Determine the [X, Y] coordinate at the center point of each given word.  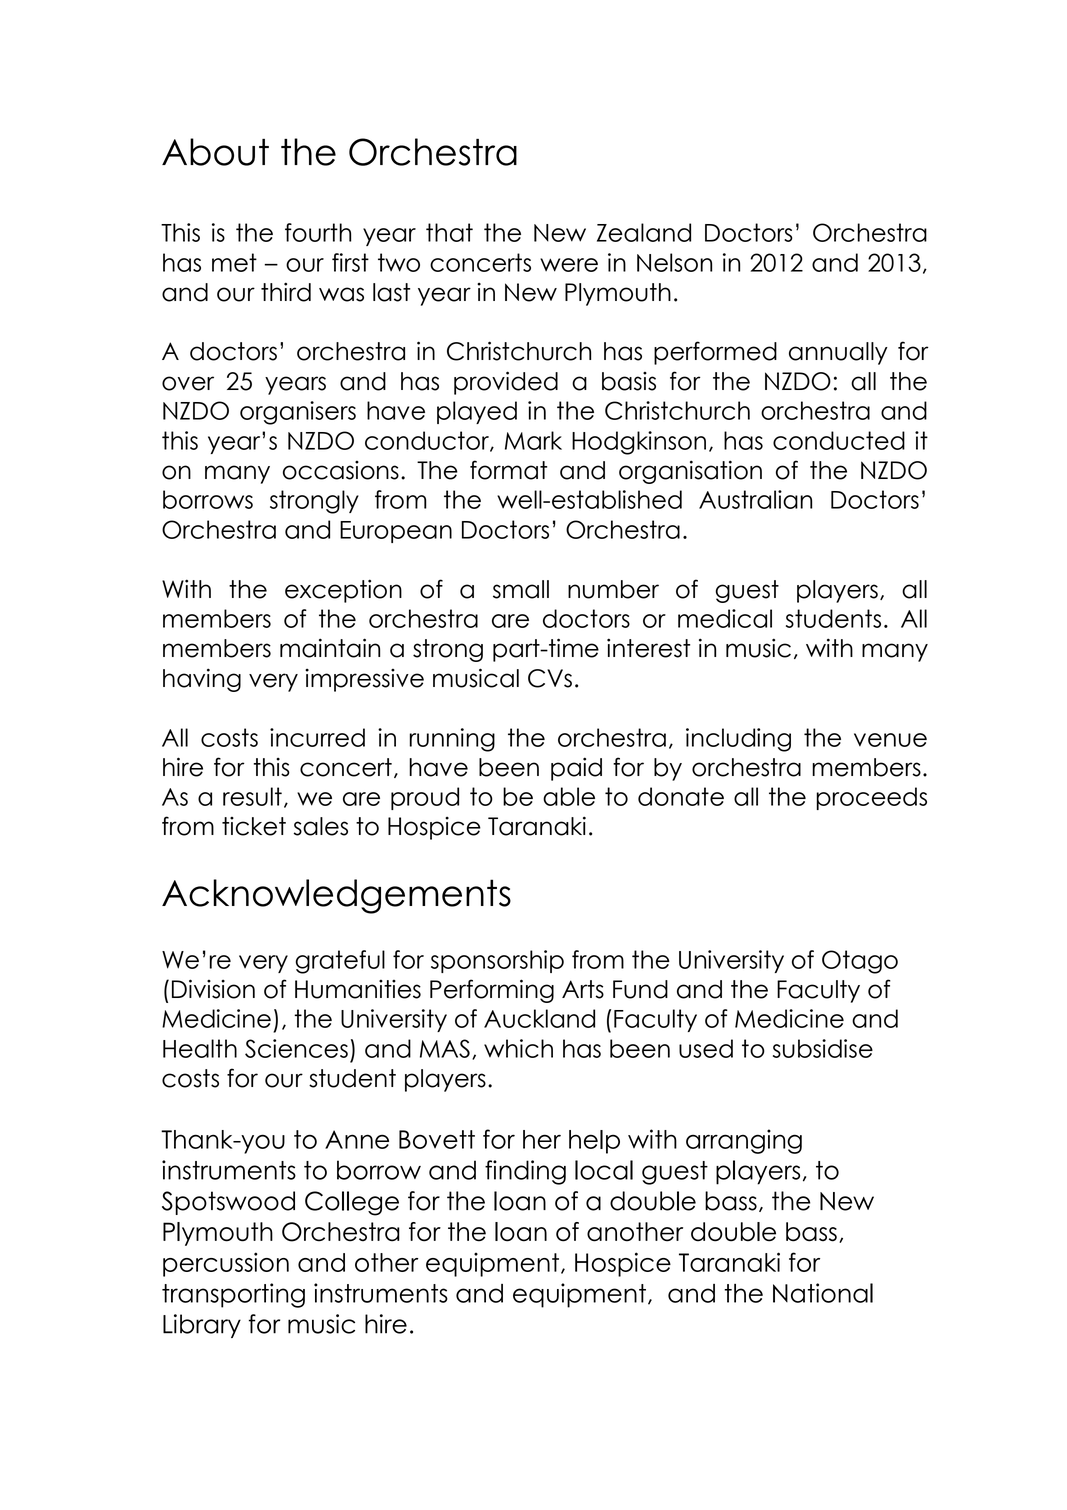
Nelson [674, 262]
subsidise [823, 1048]
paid [576, 769]
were [569, 265]
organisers [298, 413]
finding [525, 1172]
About [215, 152]
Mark [533, 440]
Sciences [296, 1048]
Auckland [539, 1018]
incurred [317, 737]
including [738, 740]
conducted [839, 440]
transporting [233, 1295]
